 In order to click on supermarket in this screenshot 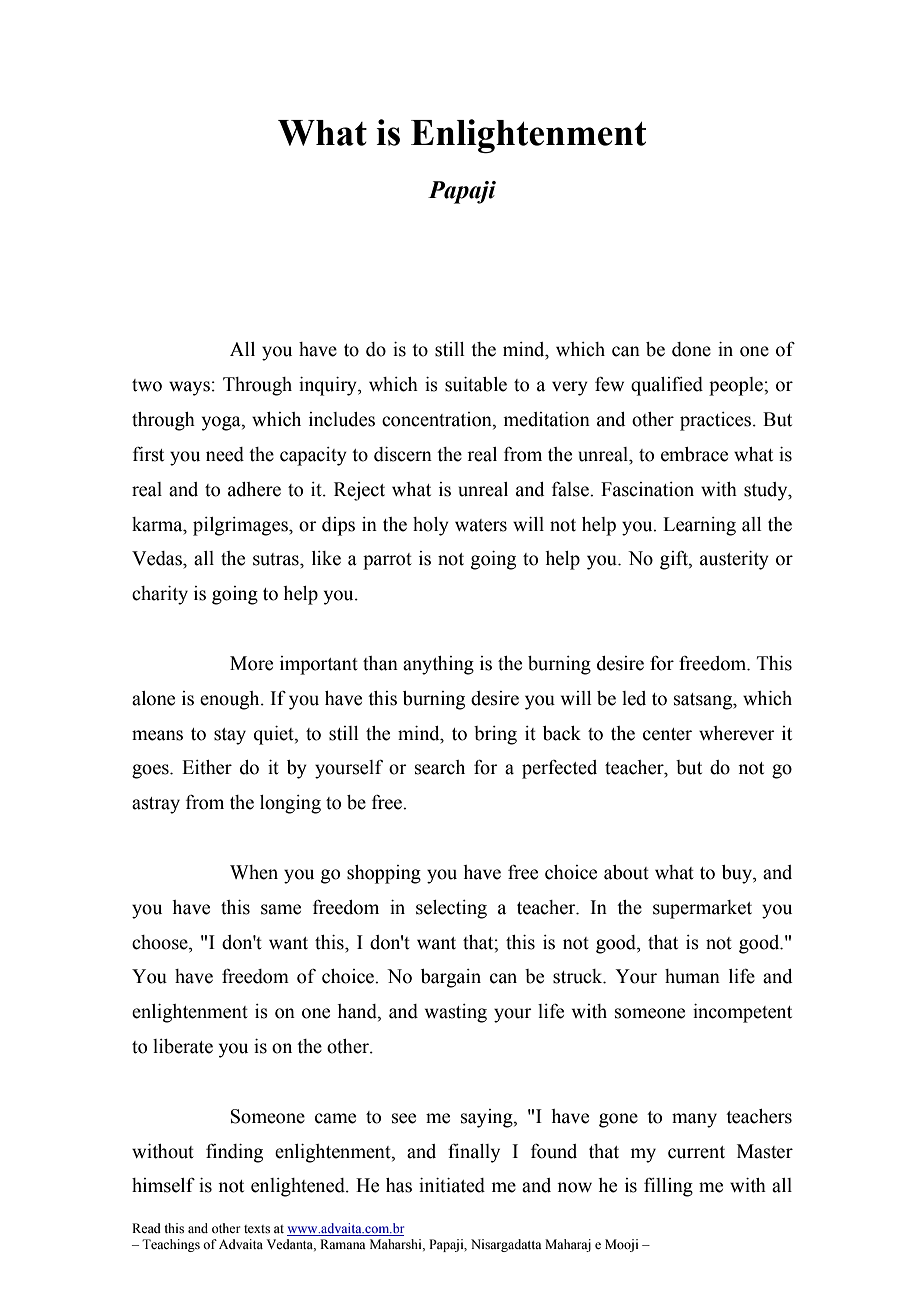, I will do `click(702, 909)`.
